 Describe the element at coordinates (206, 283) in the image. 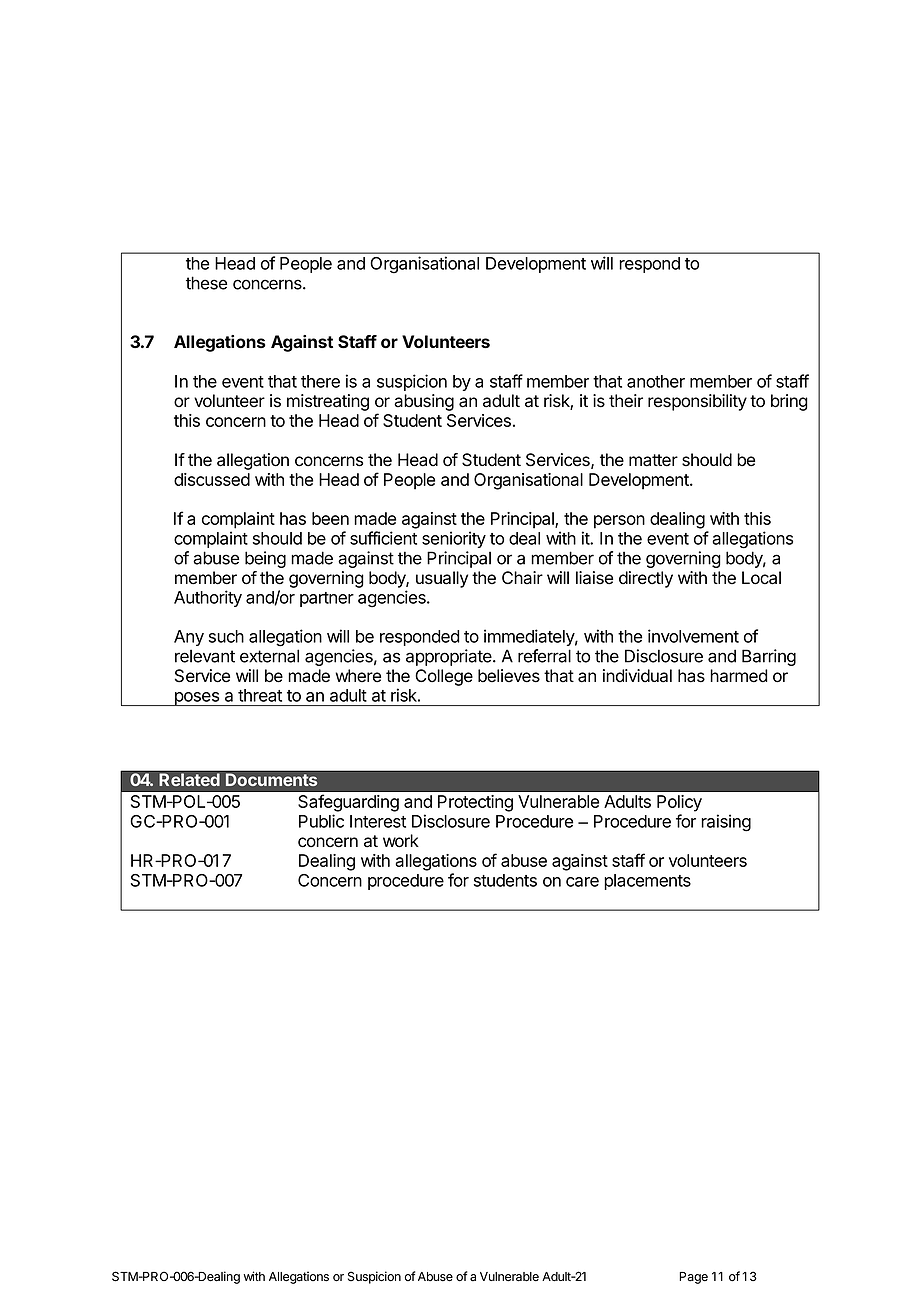

I see `these` at that location.
